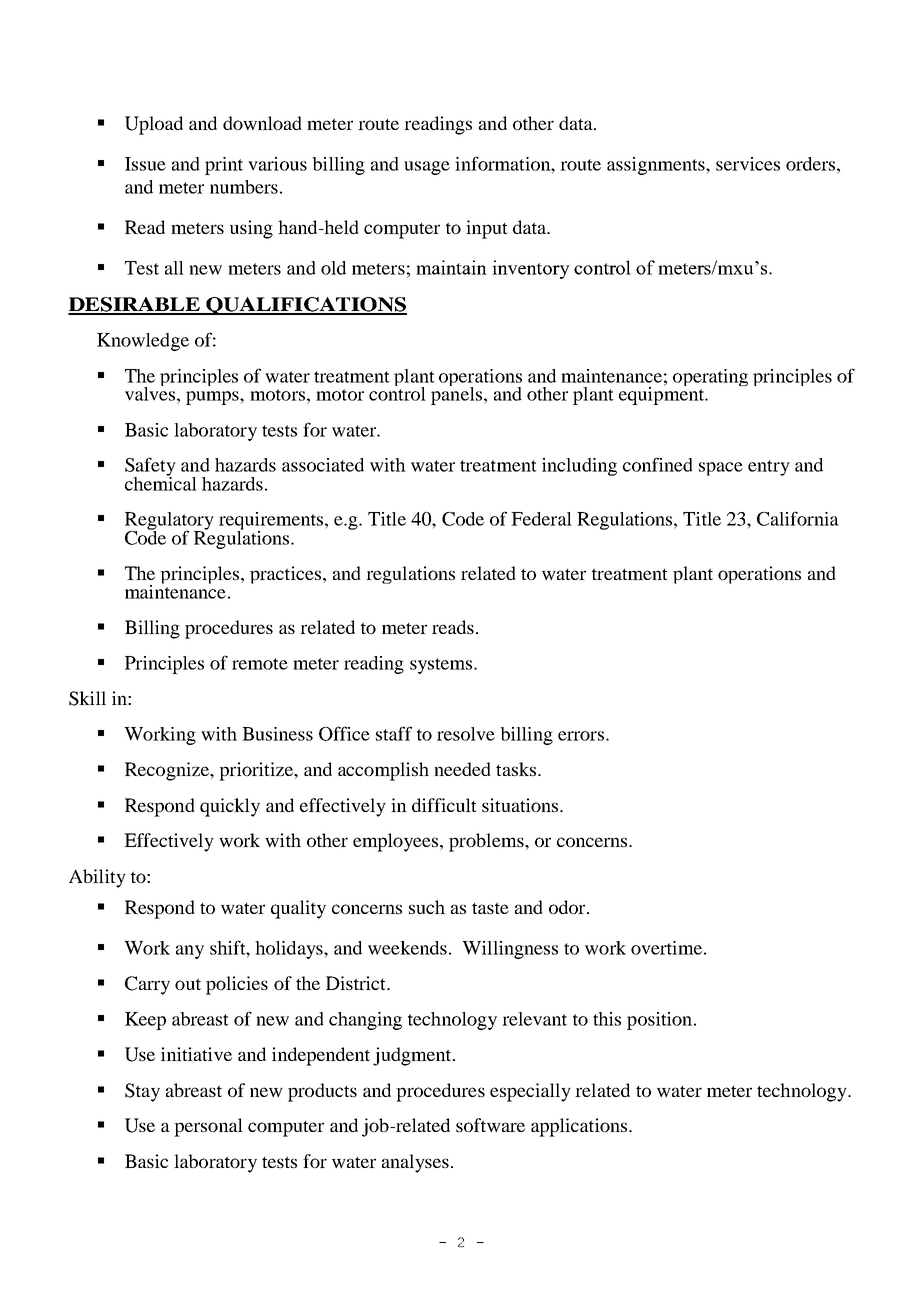 Image resolution: width=924 pixels, height=1307 pixels. What do you see at coordinates (541, 519) in the screenshot?
I see `Federal` at bounding box center [541, 519].
